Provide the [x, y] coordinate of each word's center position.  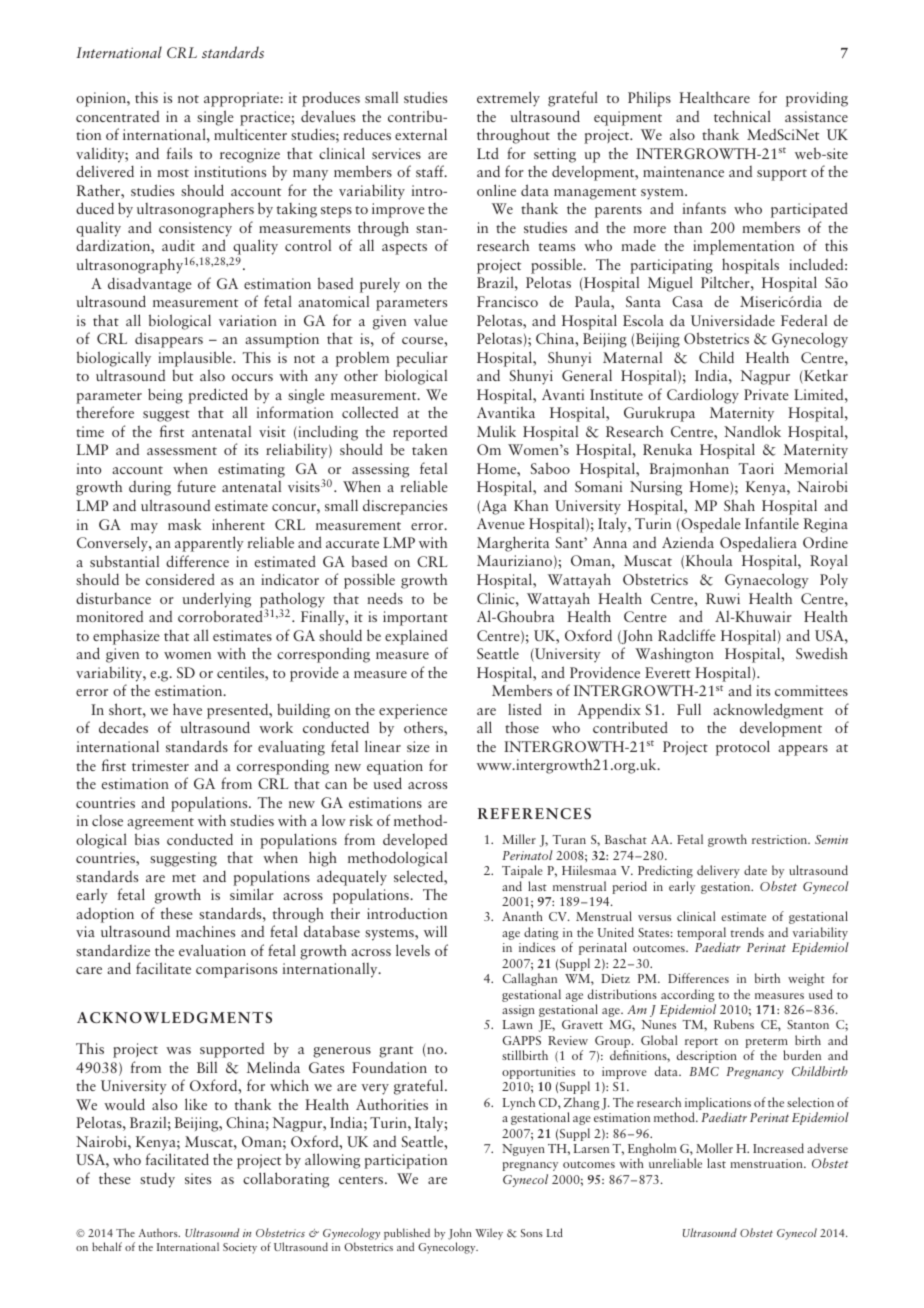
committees [811, 690]
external [421, 134]
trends [747, 932]
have [187, 709]
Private [766, 394]
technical [742, 116]
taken [429, 449]
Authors [159, 1232]
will [435, 931]
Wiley [489, 1234]
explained [416, 637]
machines [205, 931]
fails [179, 153]
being [165, 396]
